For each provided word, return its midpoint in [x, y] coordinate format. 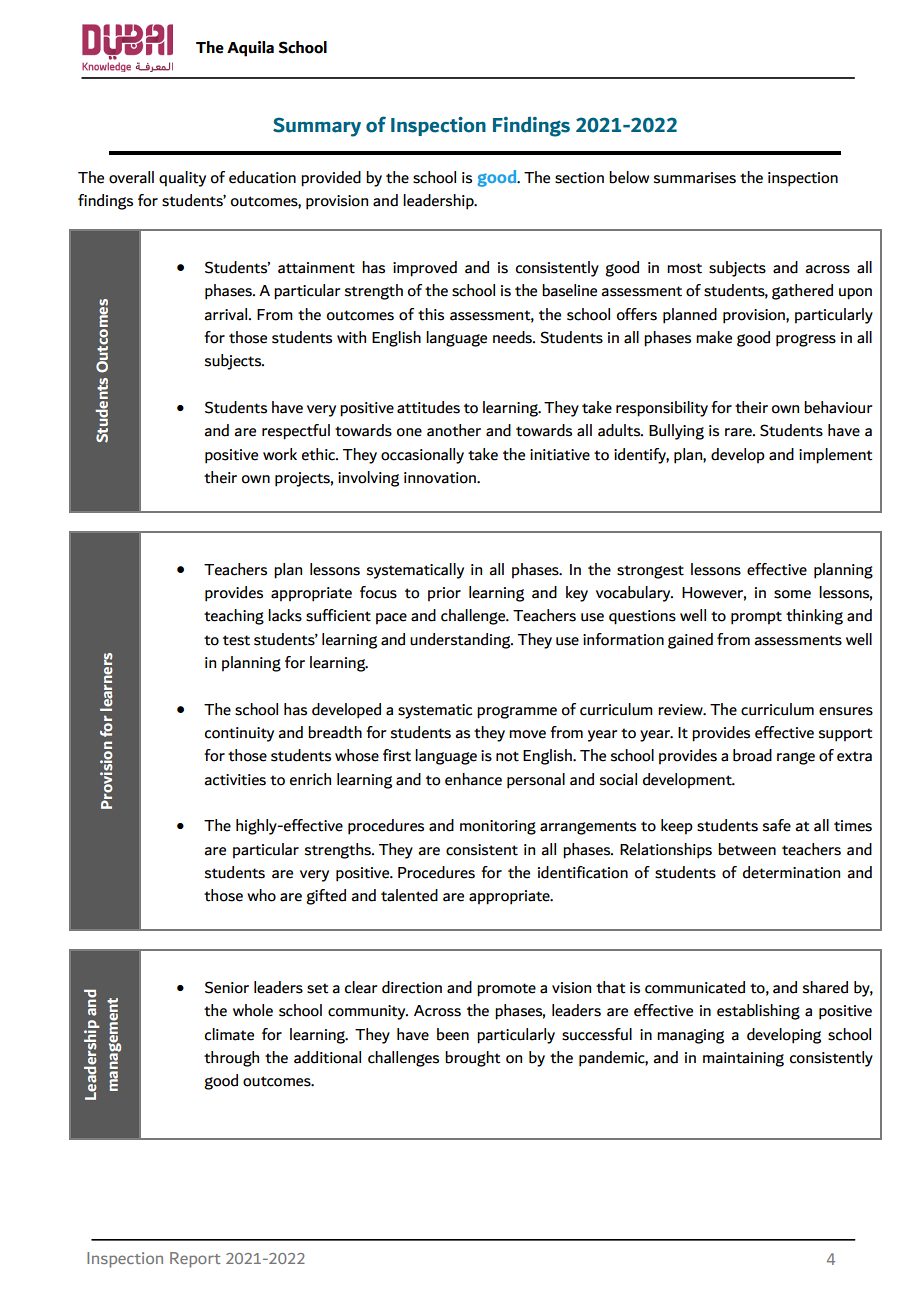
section [579, 178]
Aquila [250, 49]
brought [473, 1059]
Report [195, 1260]
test [236, 640]
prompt [756, 618]
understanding [461, 641]
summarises [695, 178]
